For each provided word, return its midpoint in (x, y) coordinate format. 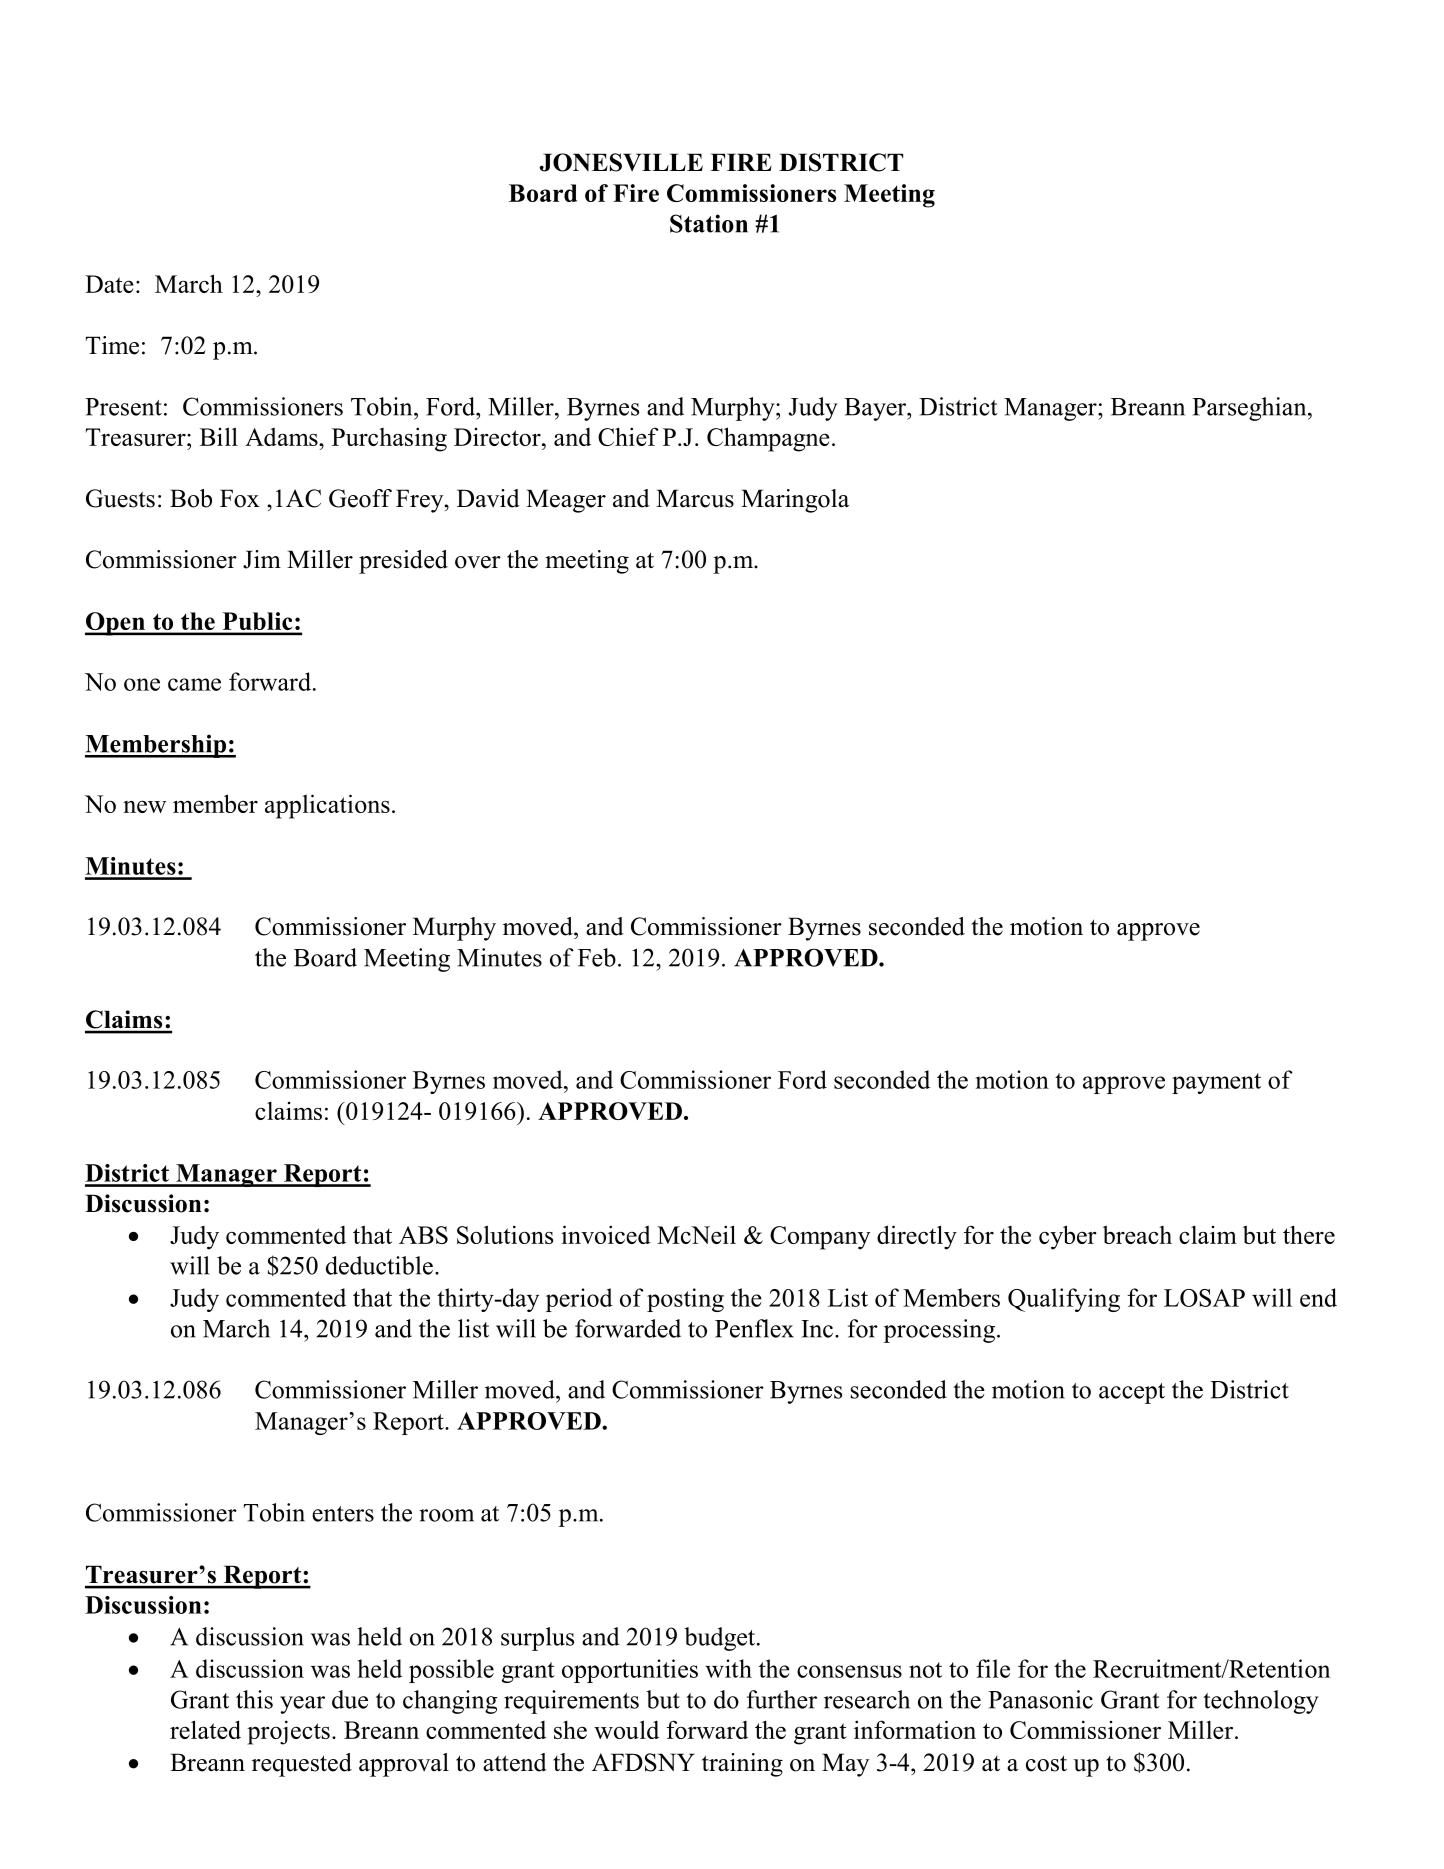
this (254, 1699)
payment (1216, 1083)
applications (327, 806)
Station (709, 223)
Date (109, 284)
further (782, 1699)
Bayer (876, 409)
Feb (597, 957)
